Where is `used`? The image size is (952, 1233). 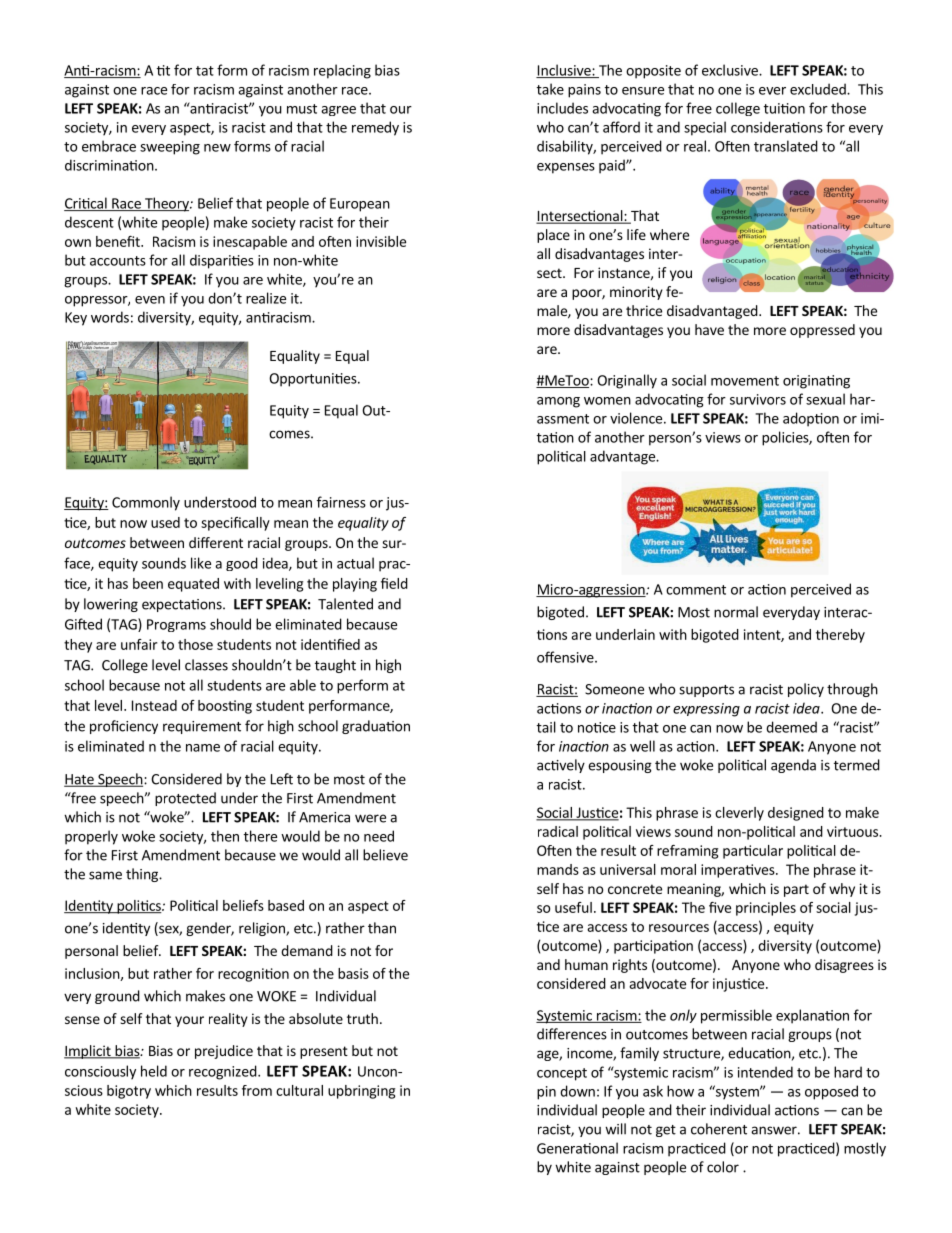 used is located at coordinates (165, 522).
